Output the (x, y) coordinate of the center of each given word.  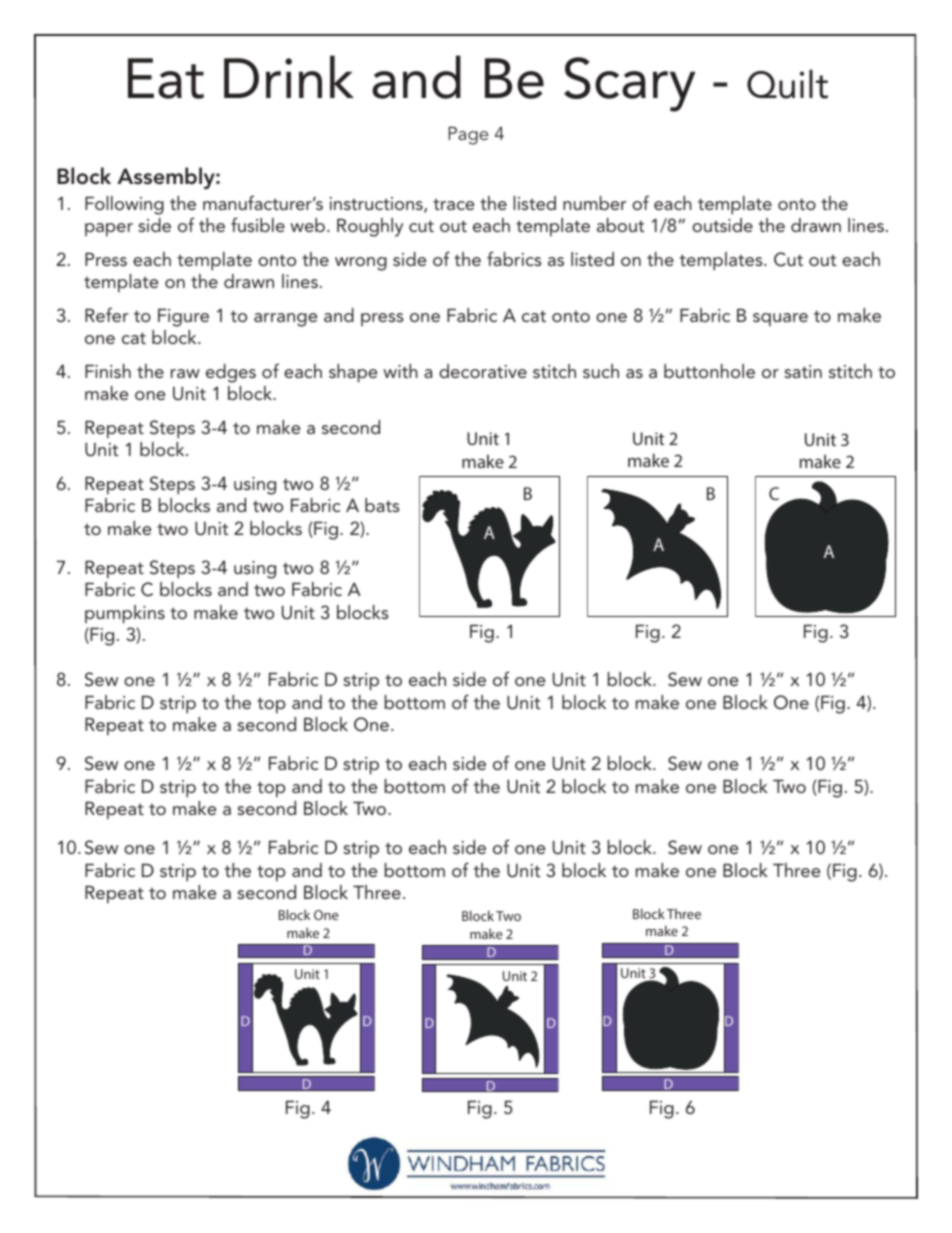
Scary (629, 84)
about (620, 225)
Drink (289, 76)
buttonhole (709, 371)
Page (468, 135)
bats (382, 505)
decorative (483, 371)
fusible (258, 224)
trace (454, 204)
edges (231, 373)
